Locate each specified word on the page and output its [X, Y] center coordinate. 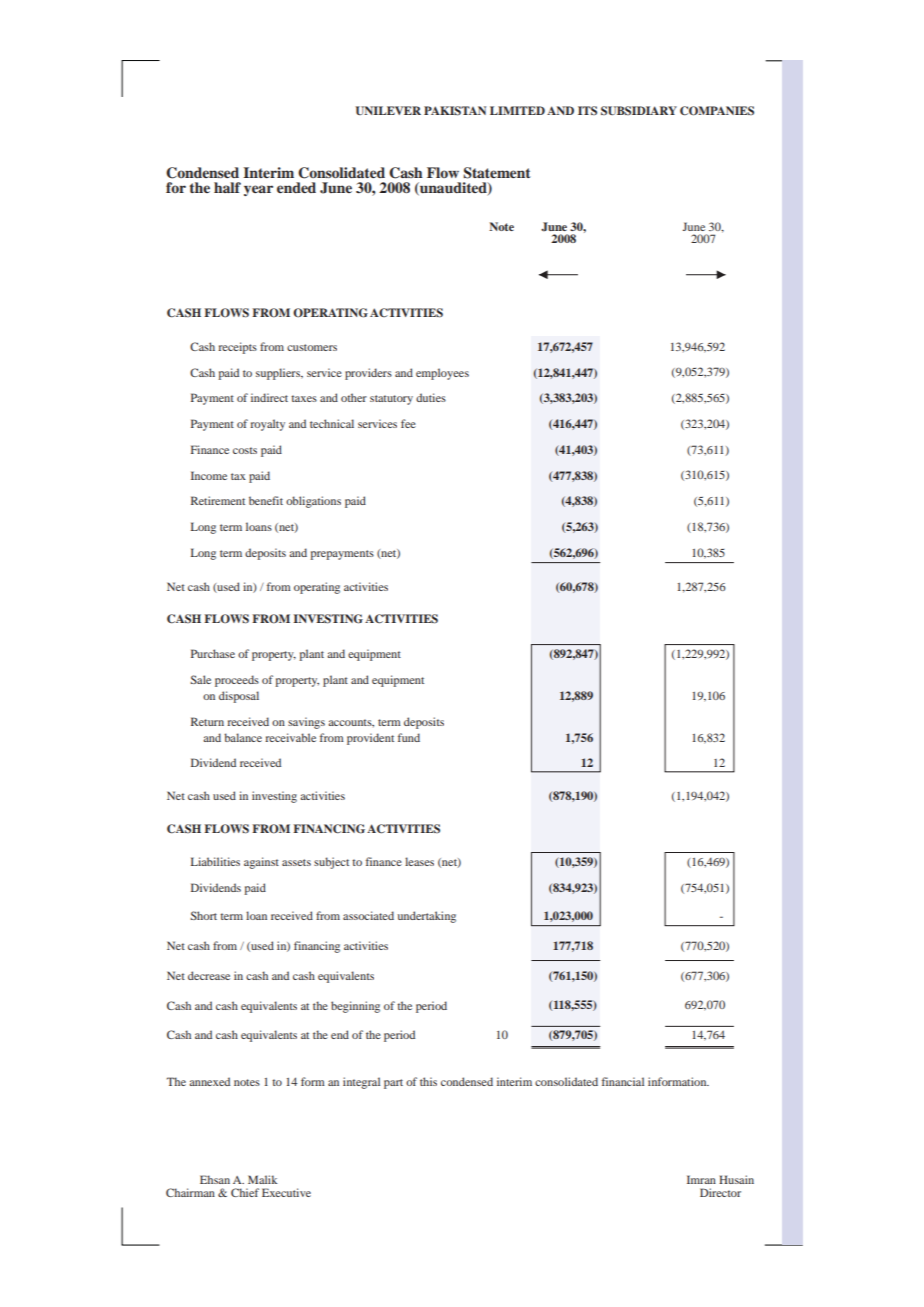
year [258, 190]
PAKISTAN [455, 111]
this [428, 1081]
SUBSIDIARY [639, 111]
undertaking [427, 917]
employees [442, 374]
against [261, 863]
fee [408, 423]
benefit [266, 500]
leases [419, 861]
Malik [262, 1179]
